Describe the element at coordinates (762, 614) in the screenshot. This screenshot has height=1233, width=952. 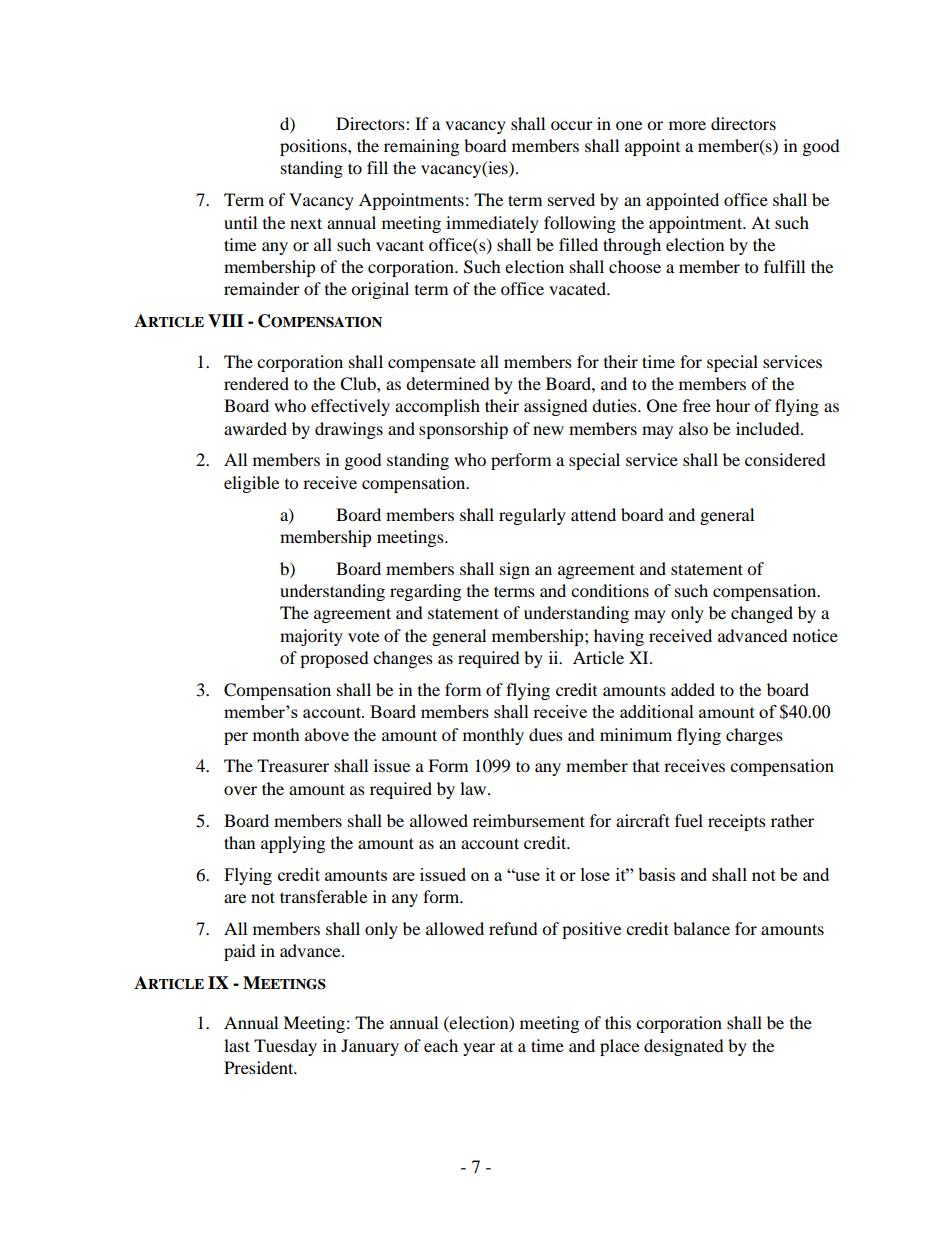
I see `changed` at that location.
